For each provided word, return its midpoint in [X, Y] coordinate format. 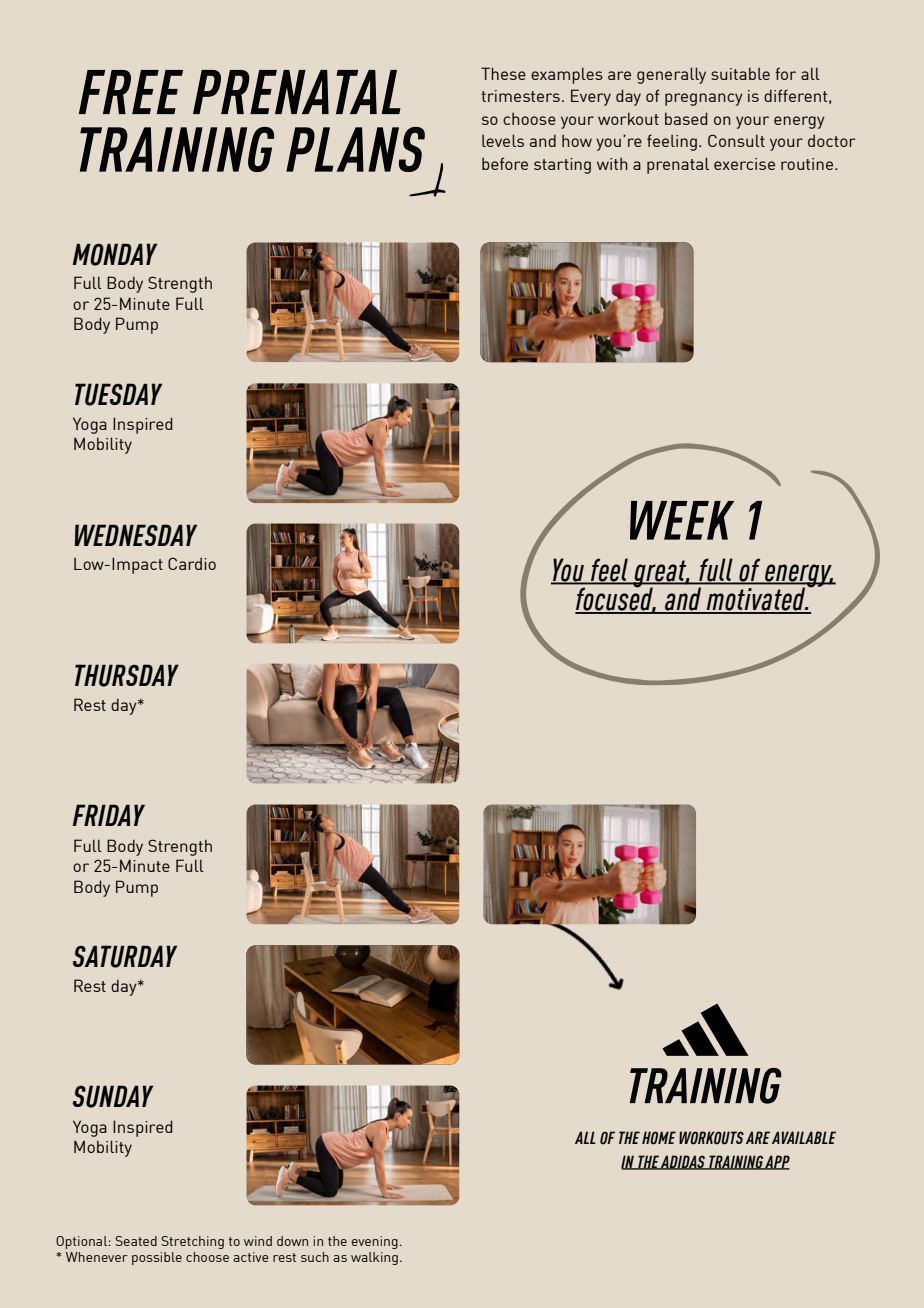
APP [777, 1162]
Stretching [192, 1242]
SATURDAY [125, 956]
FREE [131, 92]
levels [503, 140]
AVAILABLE [804, 1137]
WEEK [682, 520]
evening [374, 1242]
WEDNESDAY [136, 535]
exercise [744, 164]
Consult [736, 140]
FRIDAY [108, 815]
